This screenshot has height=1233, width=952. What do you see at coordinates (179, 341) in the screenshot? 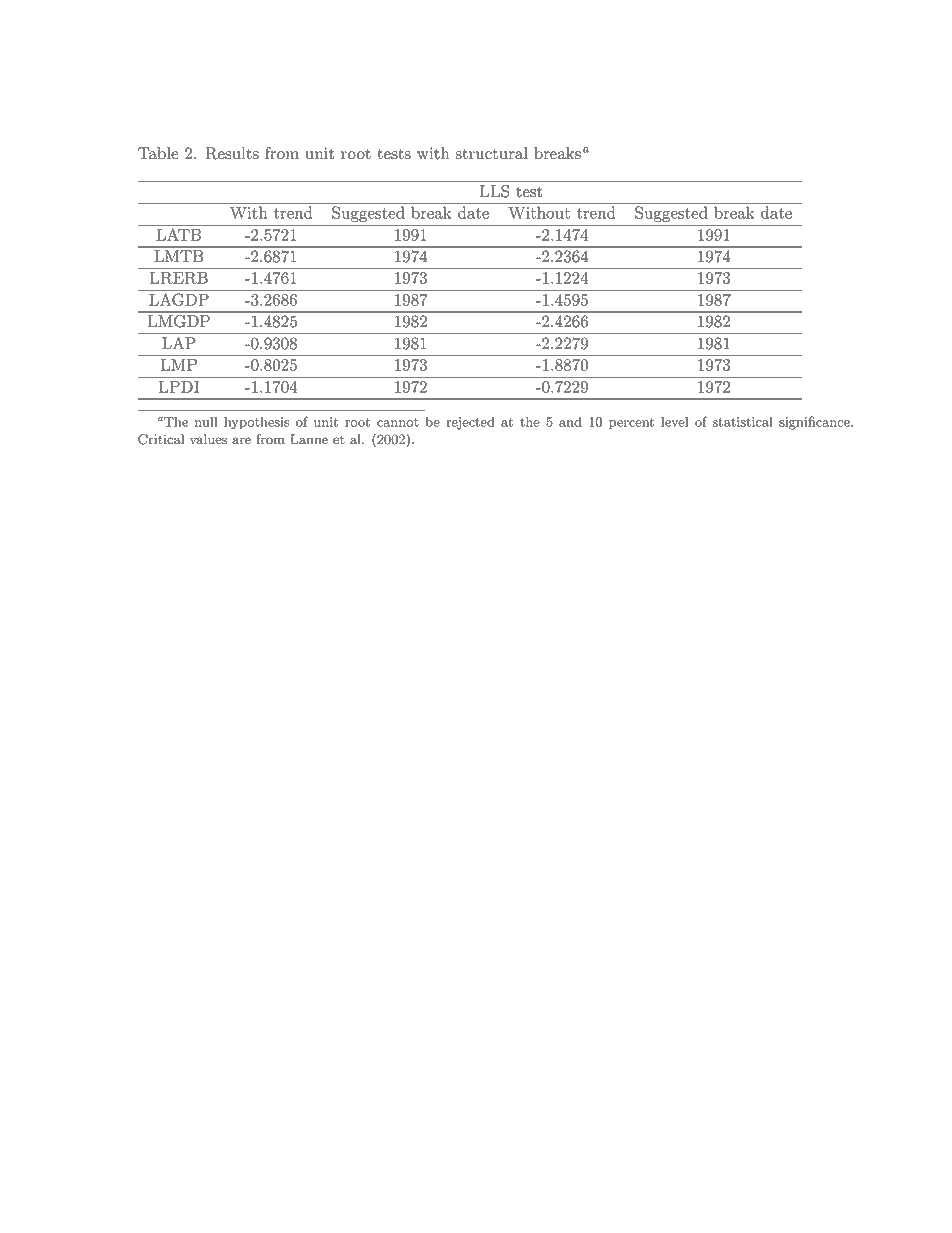
I see `LAP` at bounding box center [179, 341].
